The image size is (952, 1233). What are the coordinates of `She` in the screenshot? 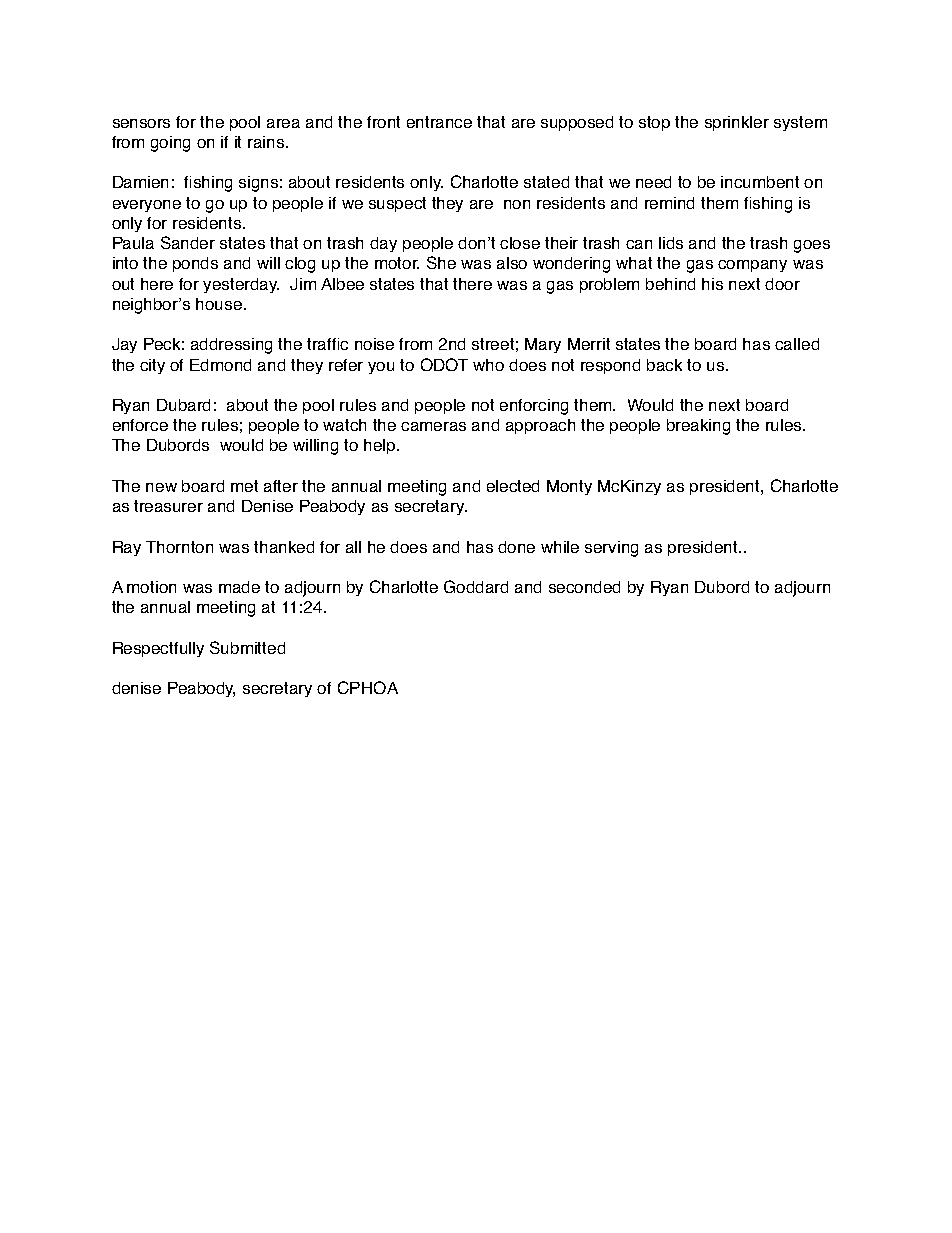 It's located at (441, 262).
